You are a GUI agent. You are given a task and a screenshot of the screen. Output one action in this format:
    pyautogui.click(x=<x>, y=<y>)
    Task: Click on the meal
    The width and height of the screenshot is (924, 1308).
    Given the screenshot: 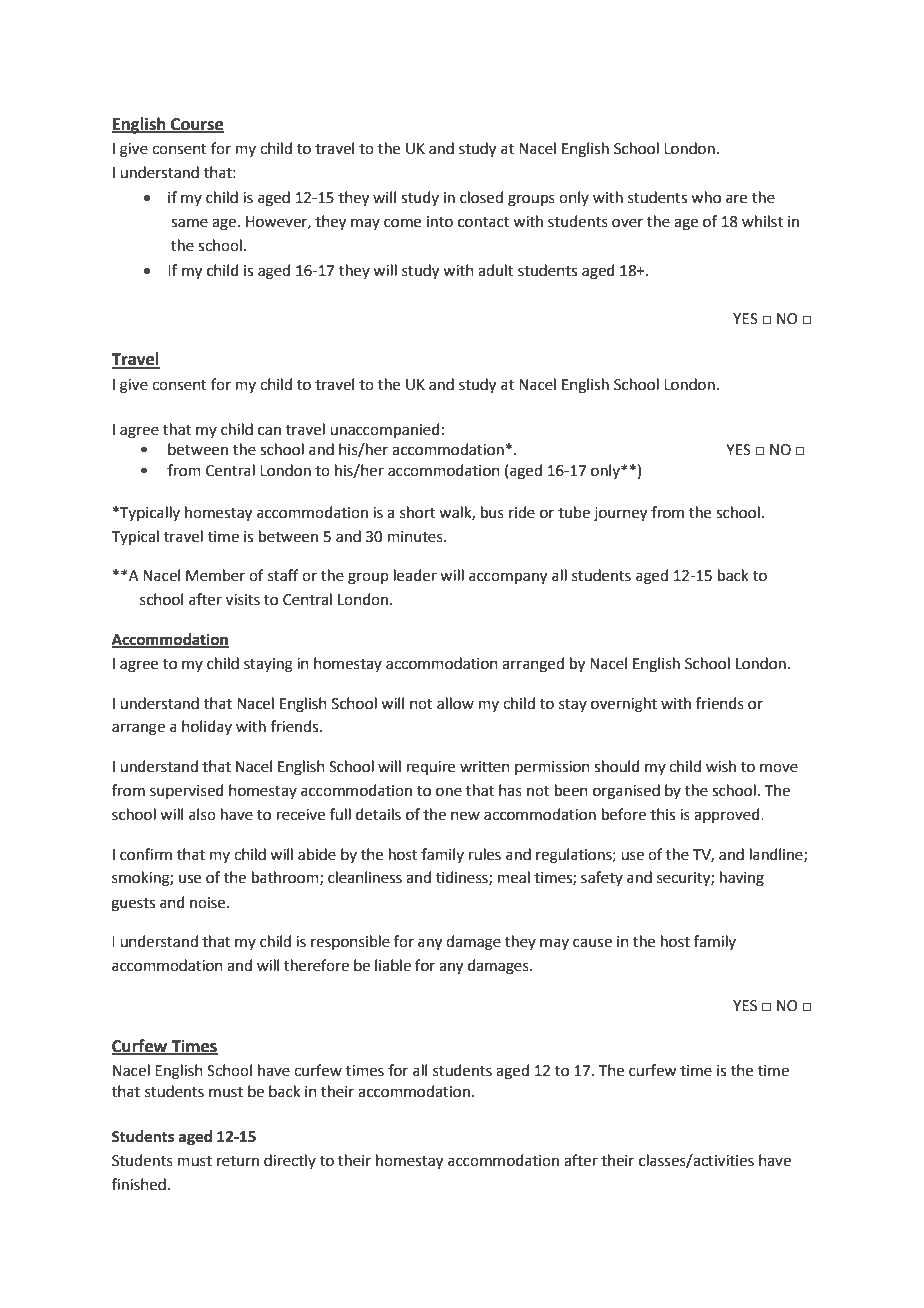 What is the action you would take?
    pyautogui.click(x=514, y=877)
